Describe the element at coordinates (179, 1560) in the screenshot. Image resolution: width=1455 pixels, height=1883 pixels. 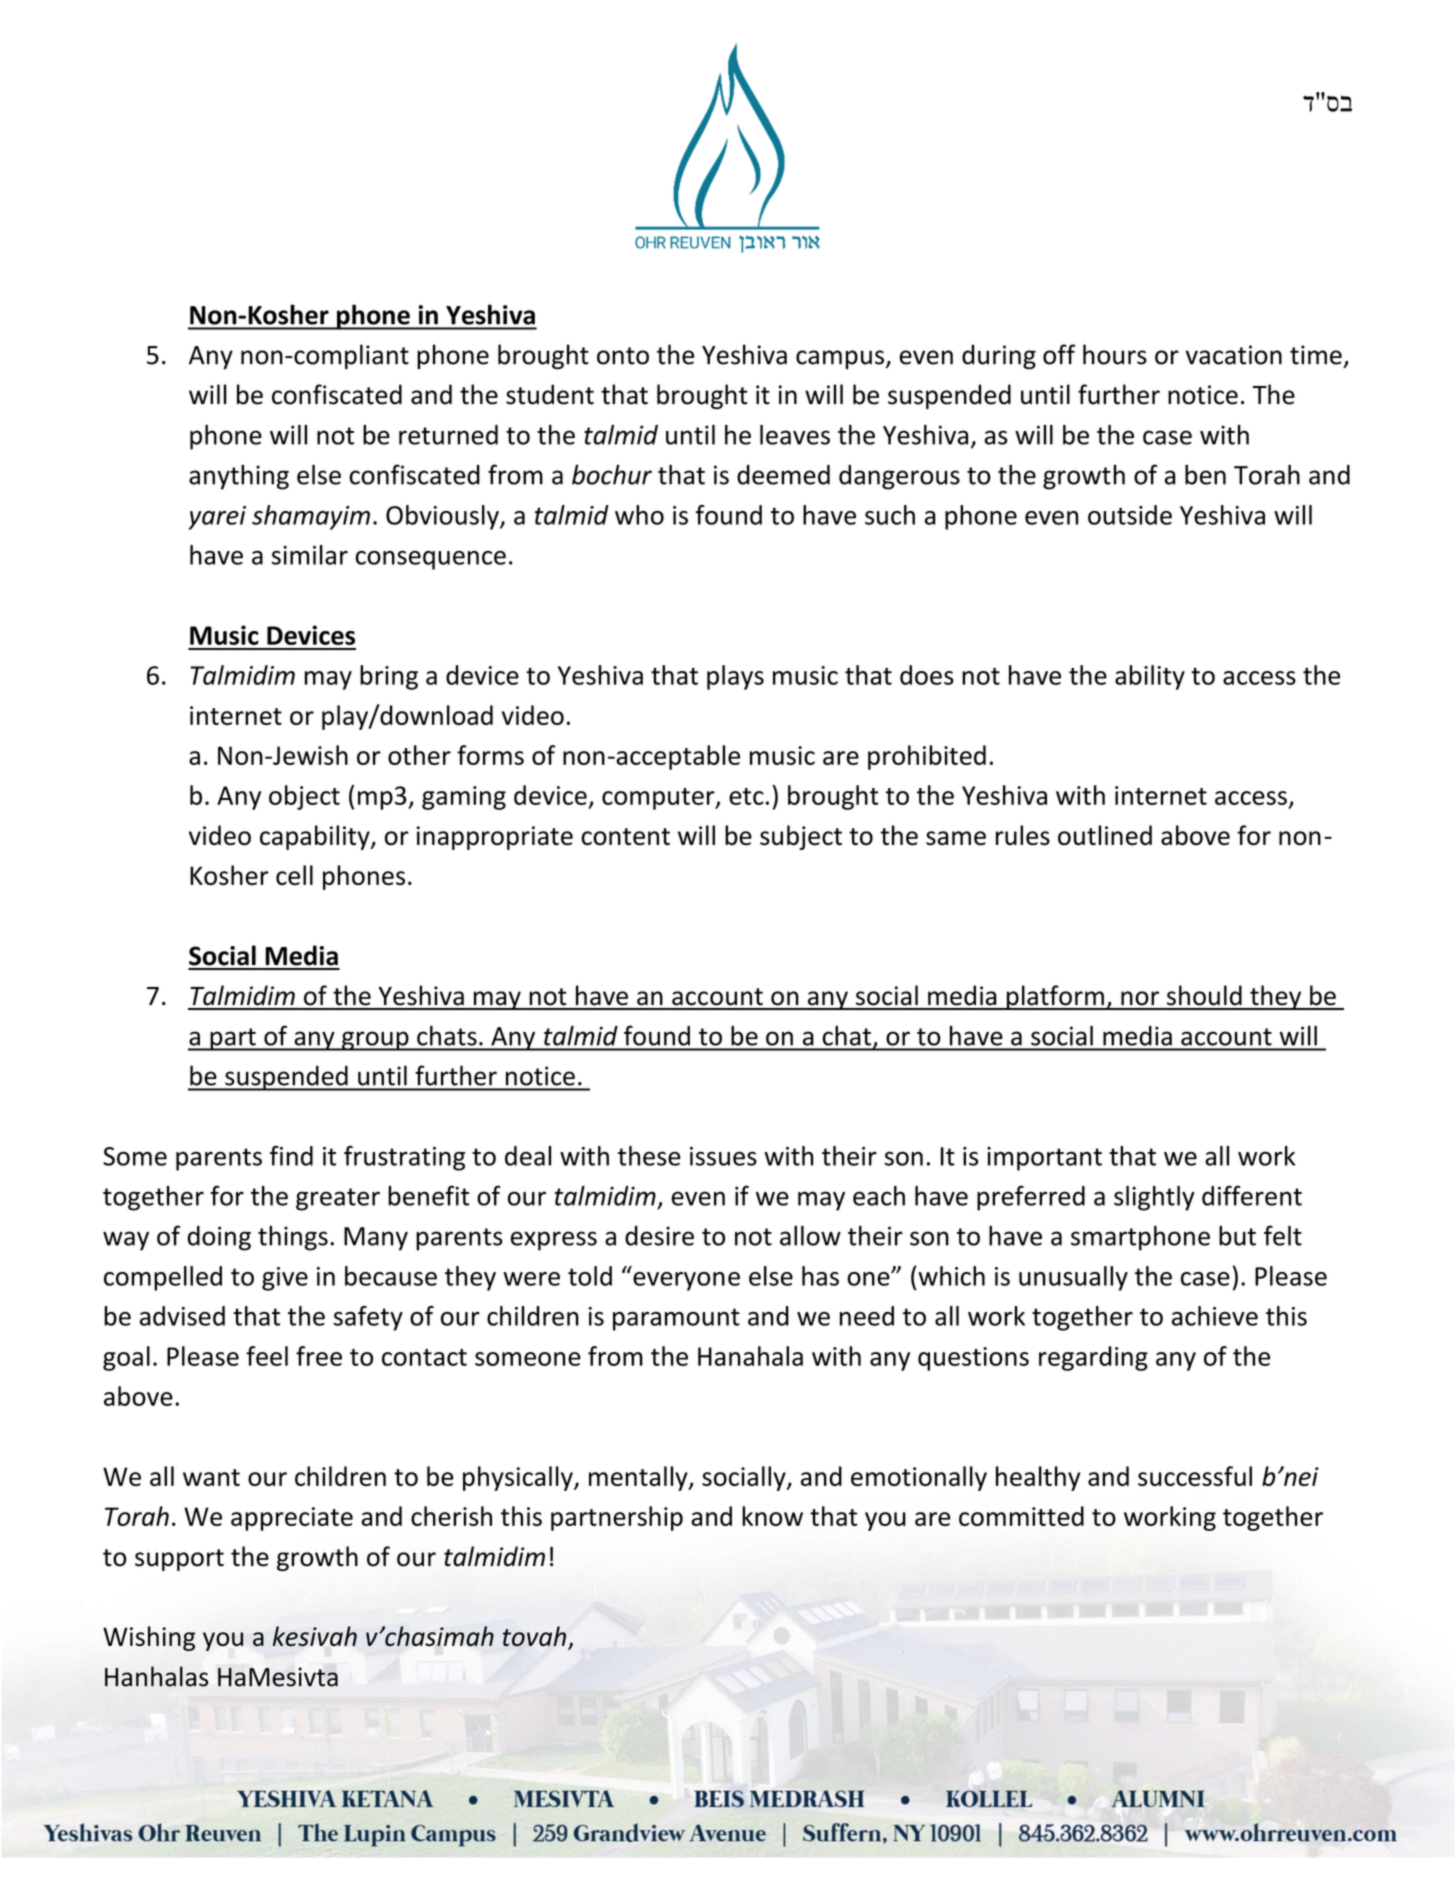
I see `support` at that location.
